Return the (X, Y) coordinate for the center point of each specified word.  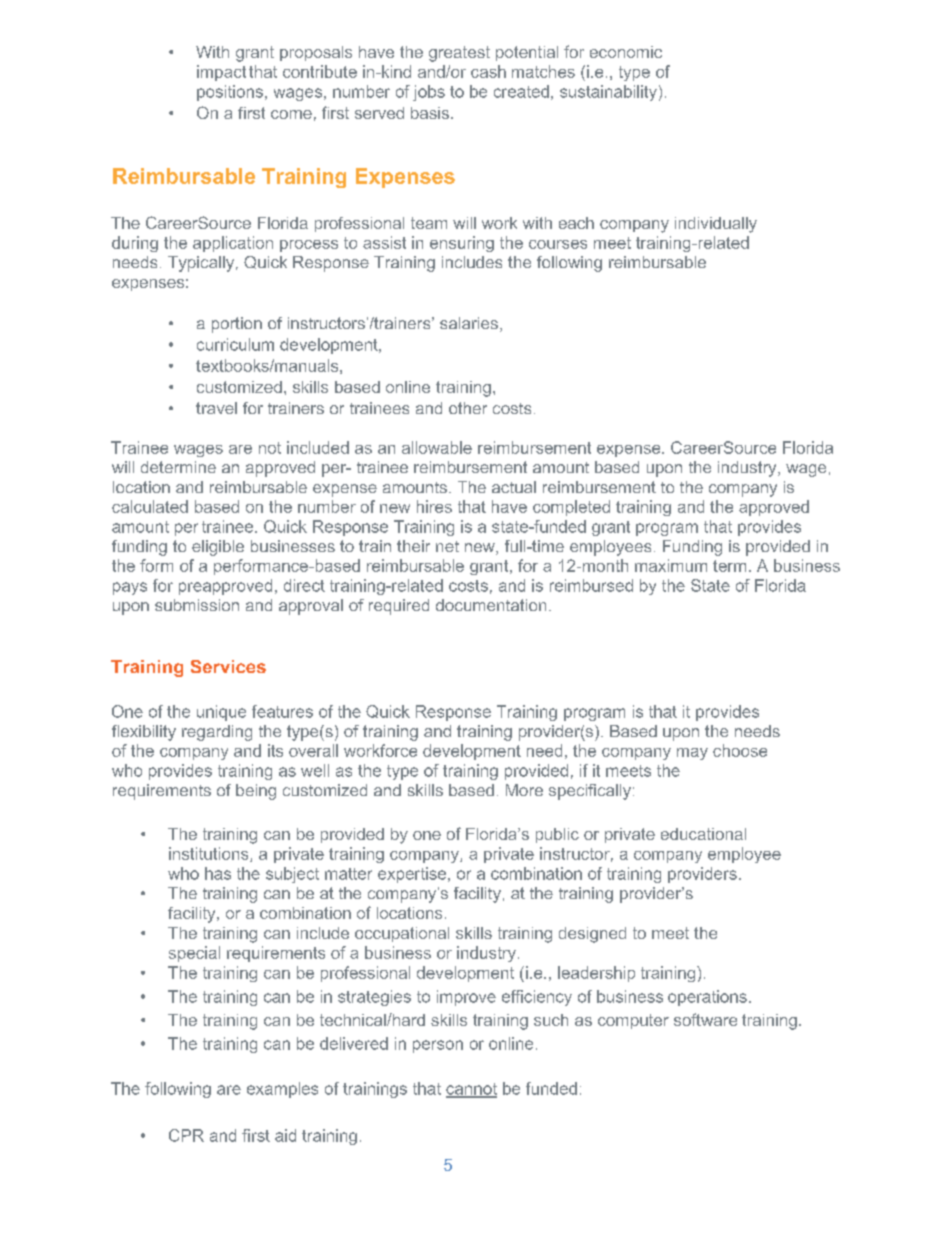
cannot (471, 1090)
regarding (217, 733)
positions (230, 93)
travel (216, 408)
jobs (429, 93)
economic (626, 52)
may (692, 754)
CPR (186, 1135)
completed (571, 508)
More (524, 790)
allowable (437, 447)
